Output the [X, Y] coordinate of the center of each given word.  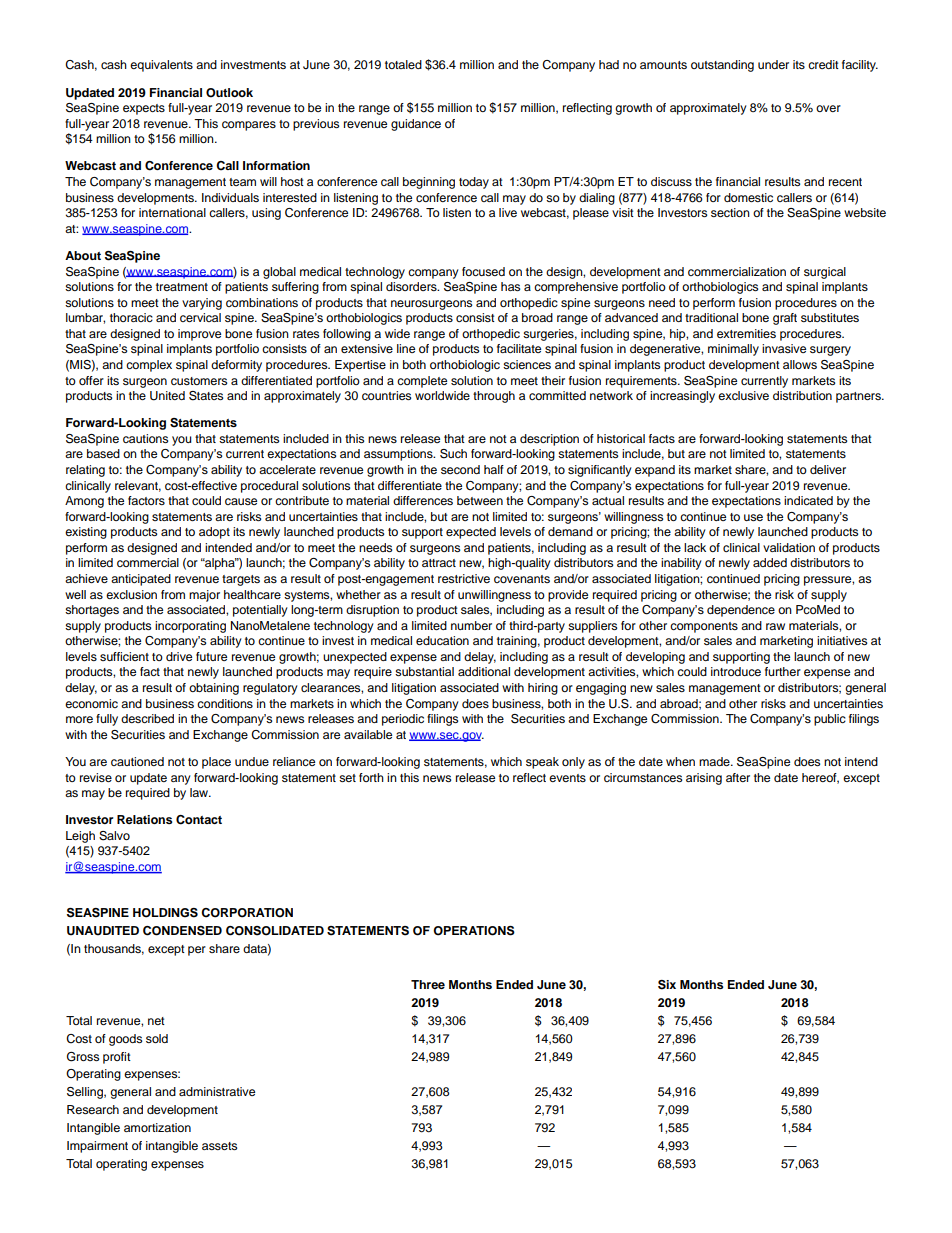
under [773, 64]
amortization [157, 1127]
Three [428, 984]
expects [144, 109]
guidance [416, 125]
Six [667, 985]
